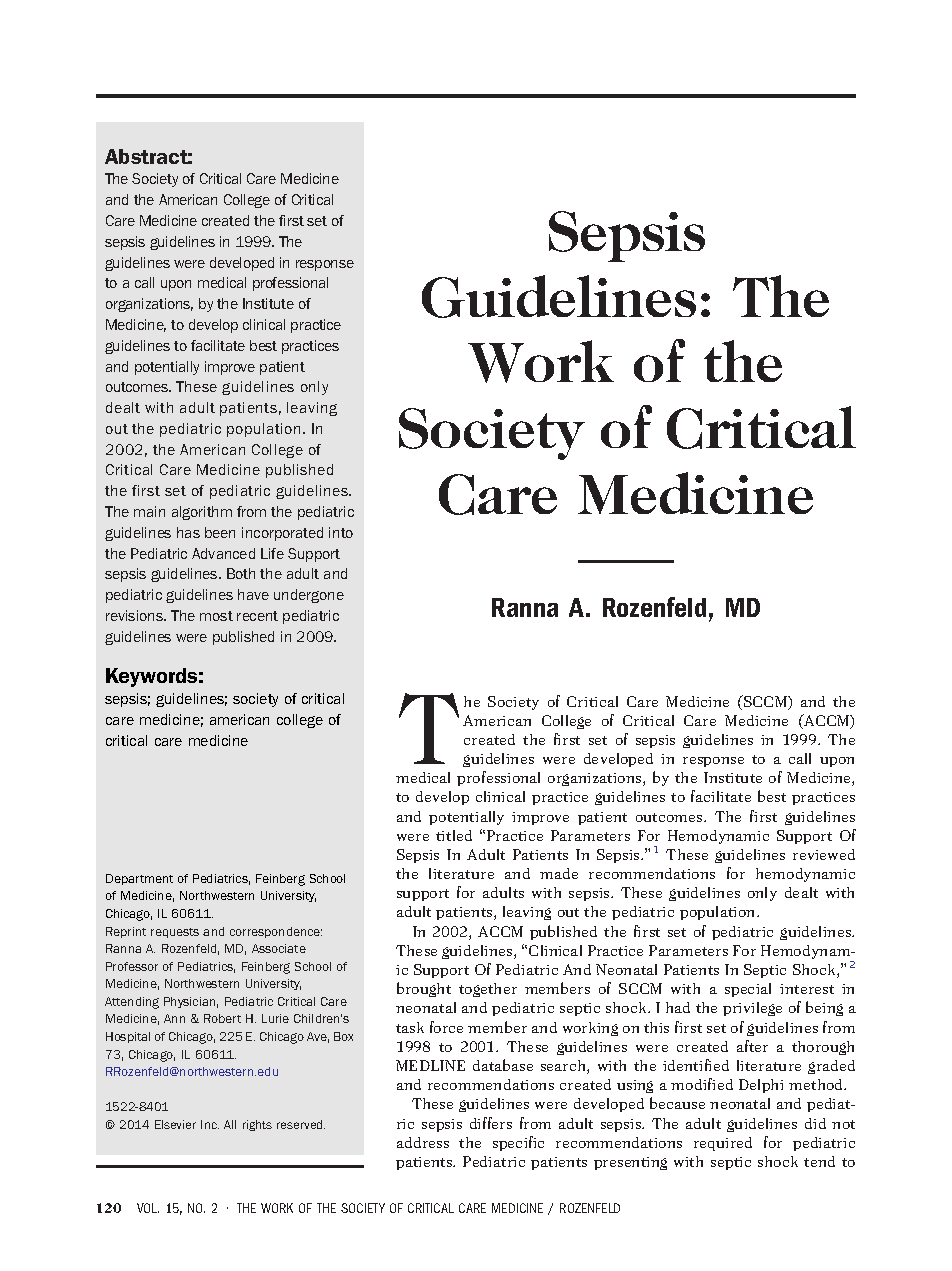 This screenshot has height=1271, width=952. What do you see at coordinates (309, 596) in the screenshot?
I see `undergone` at bounding box center [309, 596].
